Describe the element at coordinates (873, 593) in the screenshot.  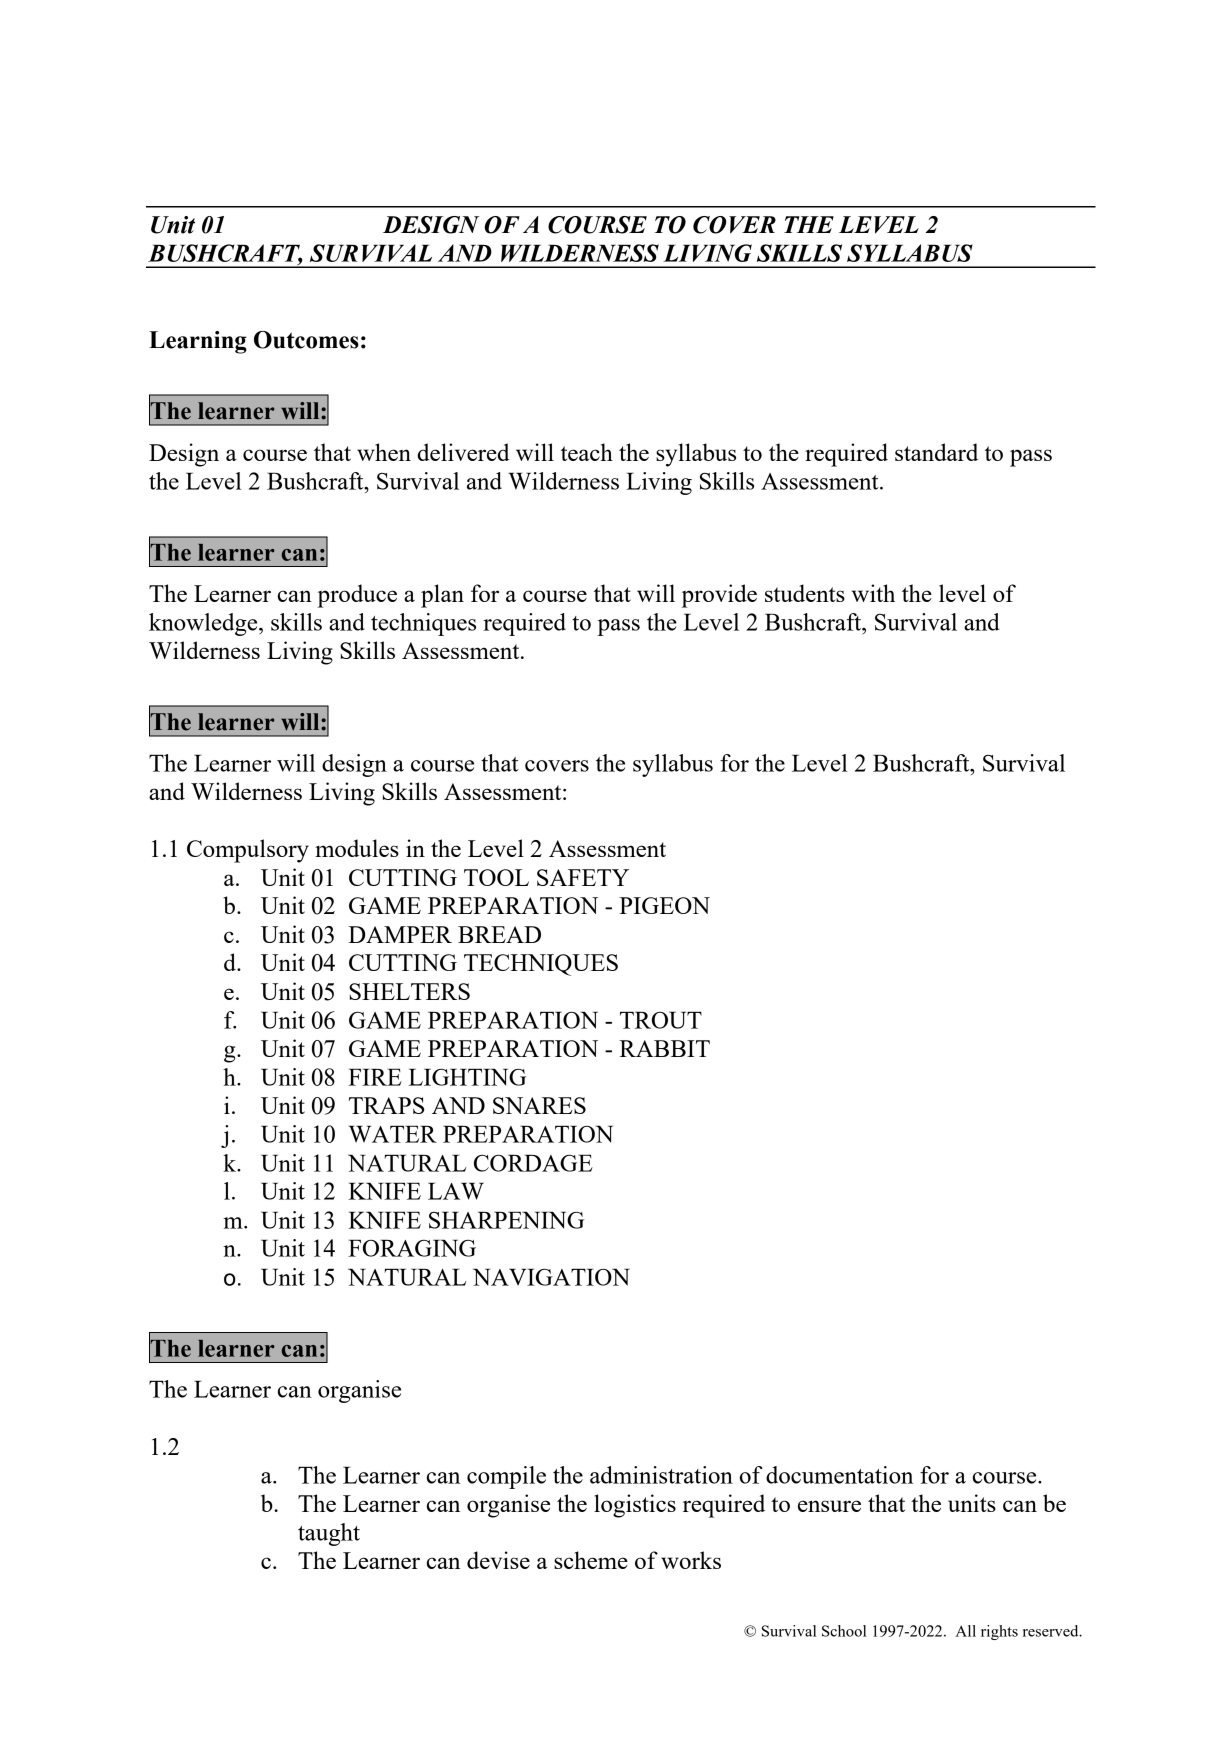
I see `with` at that location.
